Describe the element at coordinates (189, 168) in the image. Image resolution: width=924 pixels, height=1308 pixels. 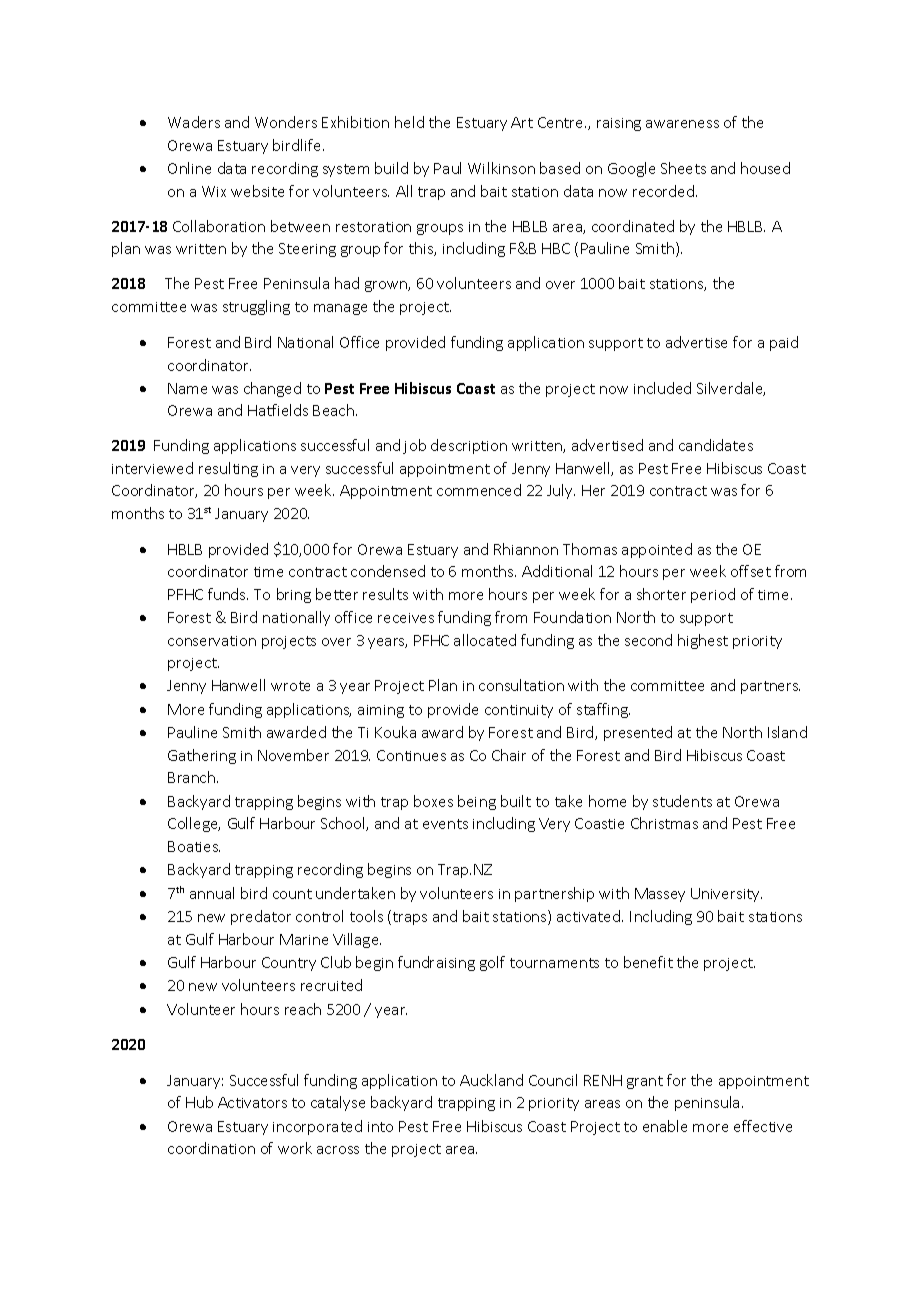
I see `Online` at that location.
